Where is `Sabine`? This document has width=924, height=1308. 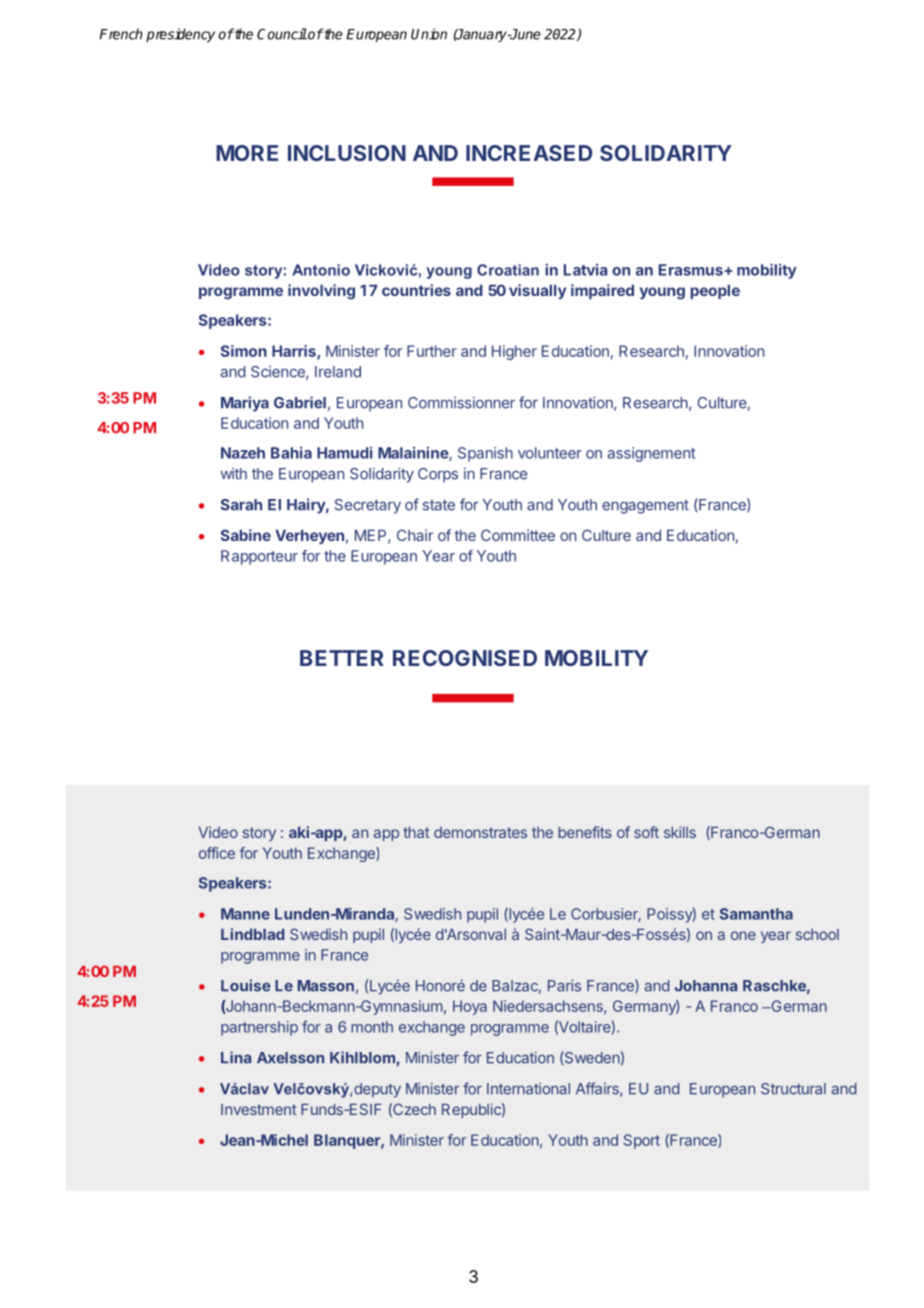
Sabine is located at coordinates (246, 535).
